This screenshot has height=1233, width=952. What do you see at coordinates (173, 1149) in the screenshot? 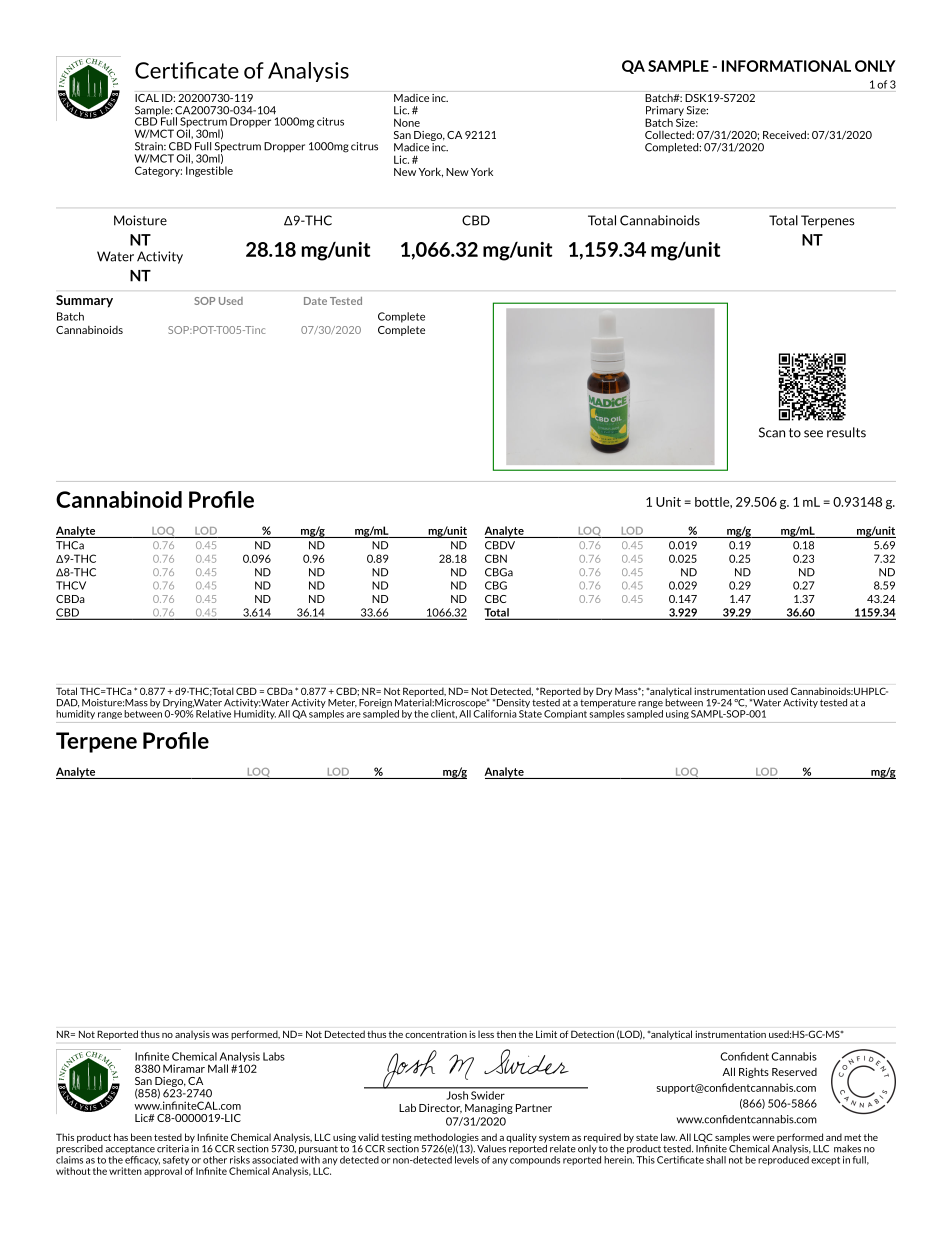
I see `criteria` at bounding box center [173, 1149].
